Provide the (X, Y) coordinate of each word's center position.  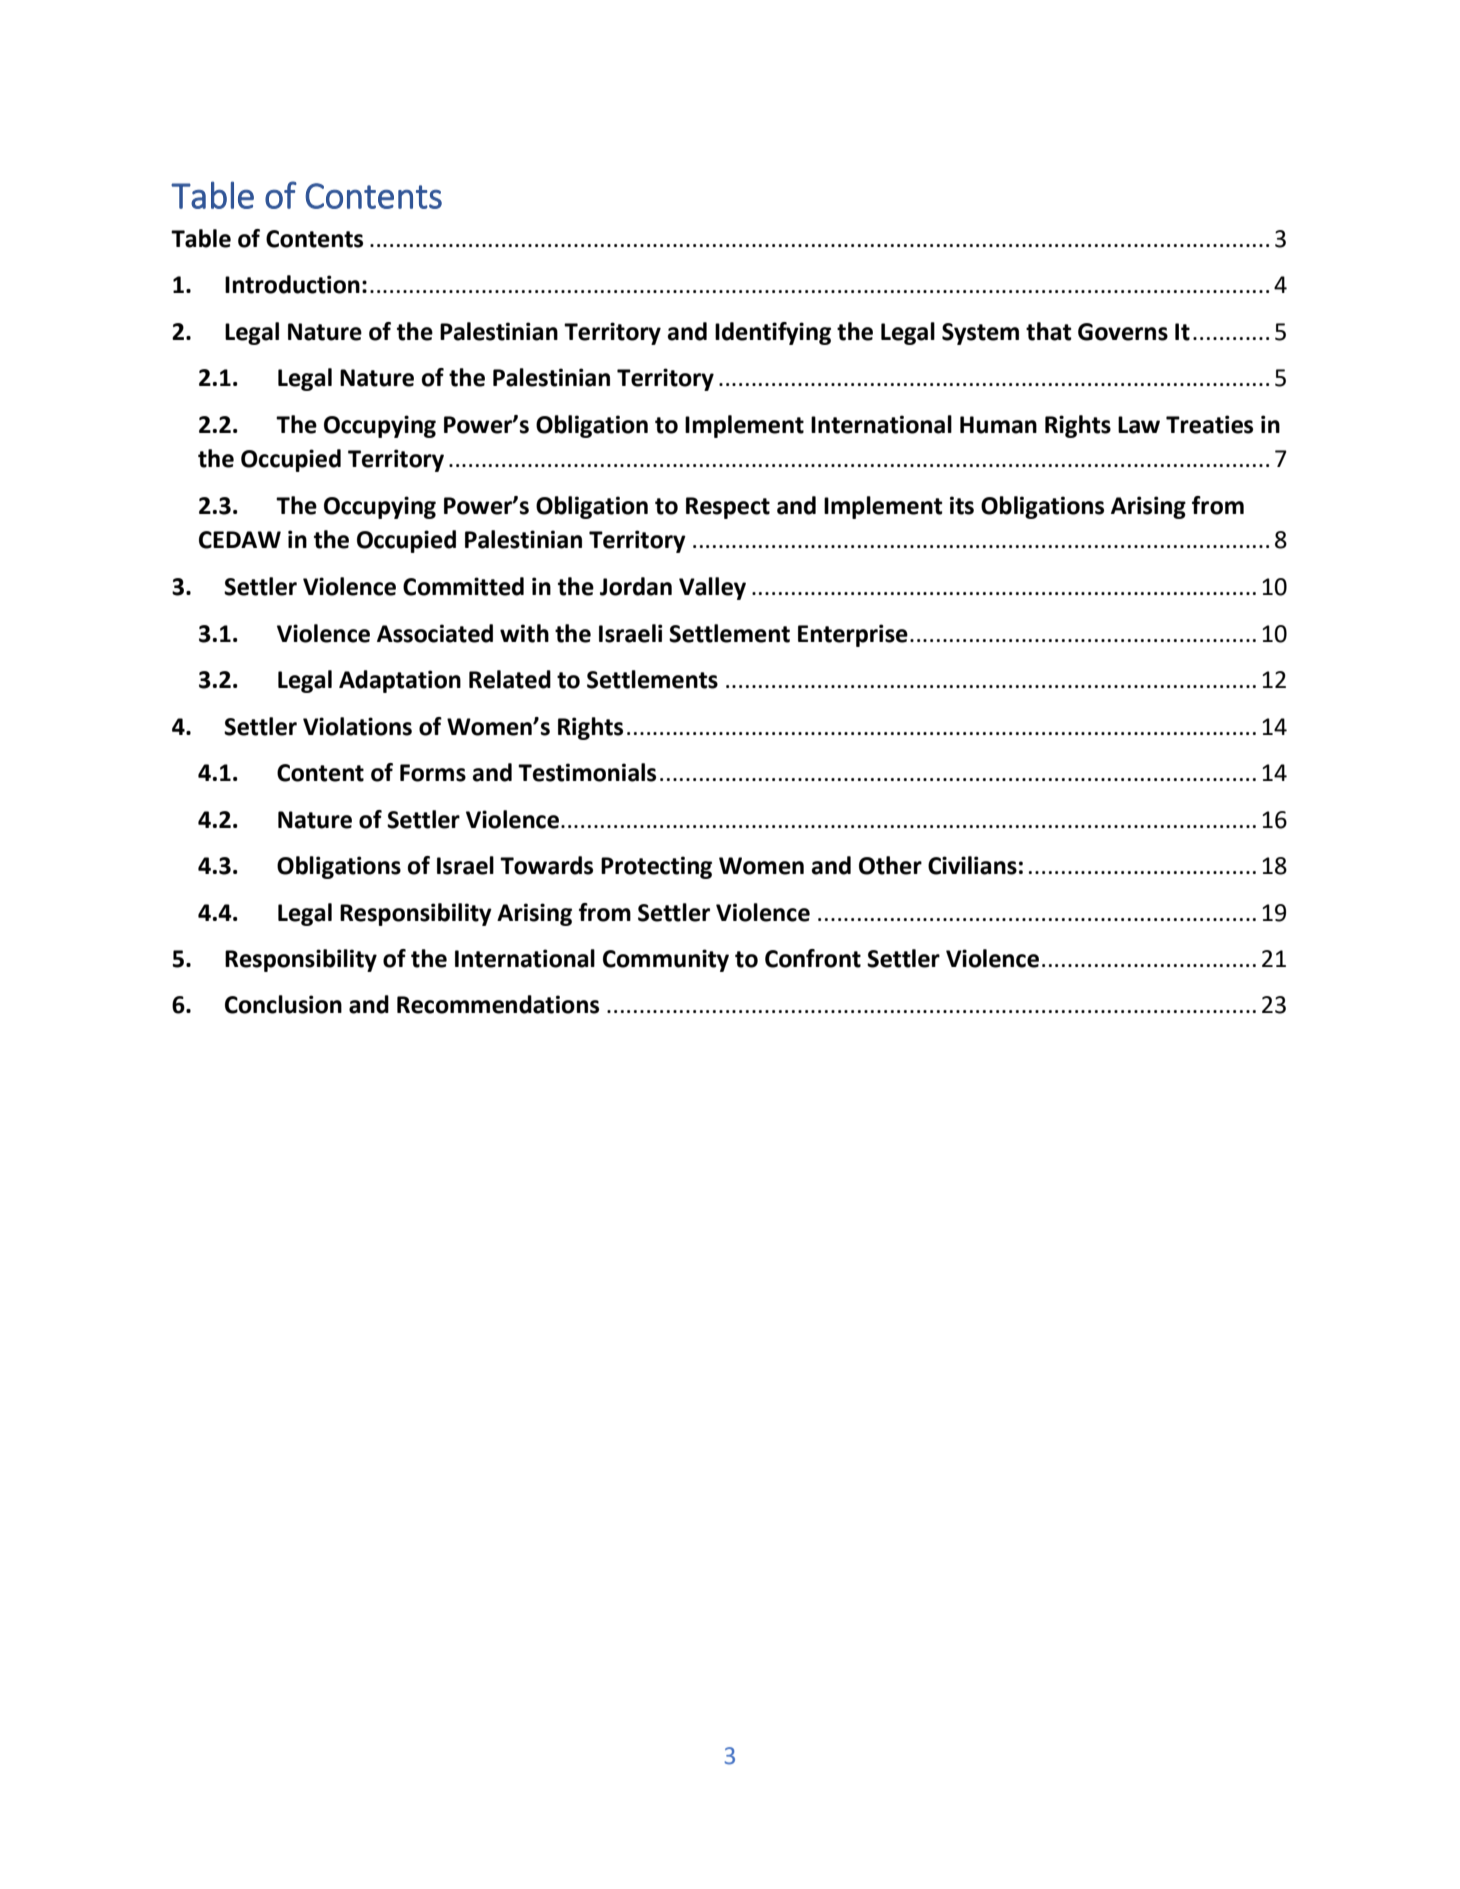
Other (890, 865)
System (980, 334)
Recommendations (498, 1004)
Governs (1123, 332)
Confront (813, 958)
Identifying (773, 333)
